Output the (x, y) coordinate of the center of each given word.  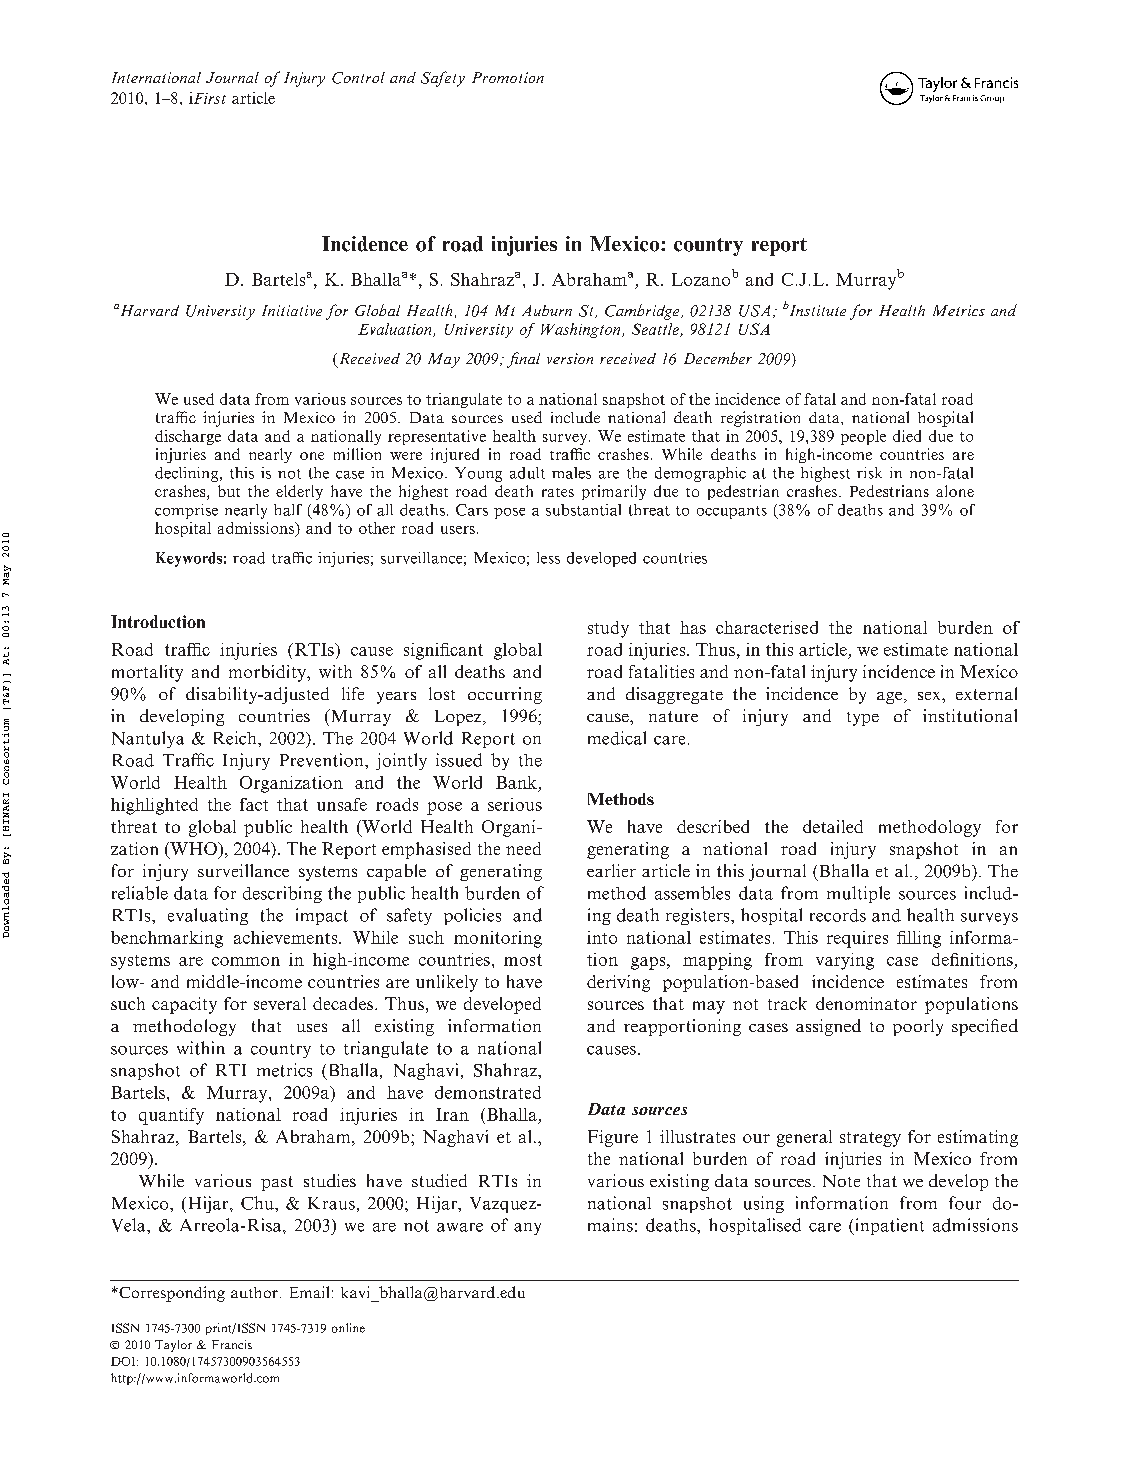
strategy (870, 1139)
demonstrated (488, 1092)
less (548, 558)
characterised (767, 627)
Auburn (547, 310)
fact (254, 804)
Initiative (292, 310)
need (523, 848)
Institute (817, 310)
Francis (232, 1344)
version (570, 358)
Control (358, 78)
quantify (171, 1116)
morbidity (268, 673)
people (863, 437)
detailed (833, 826)
